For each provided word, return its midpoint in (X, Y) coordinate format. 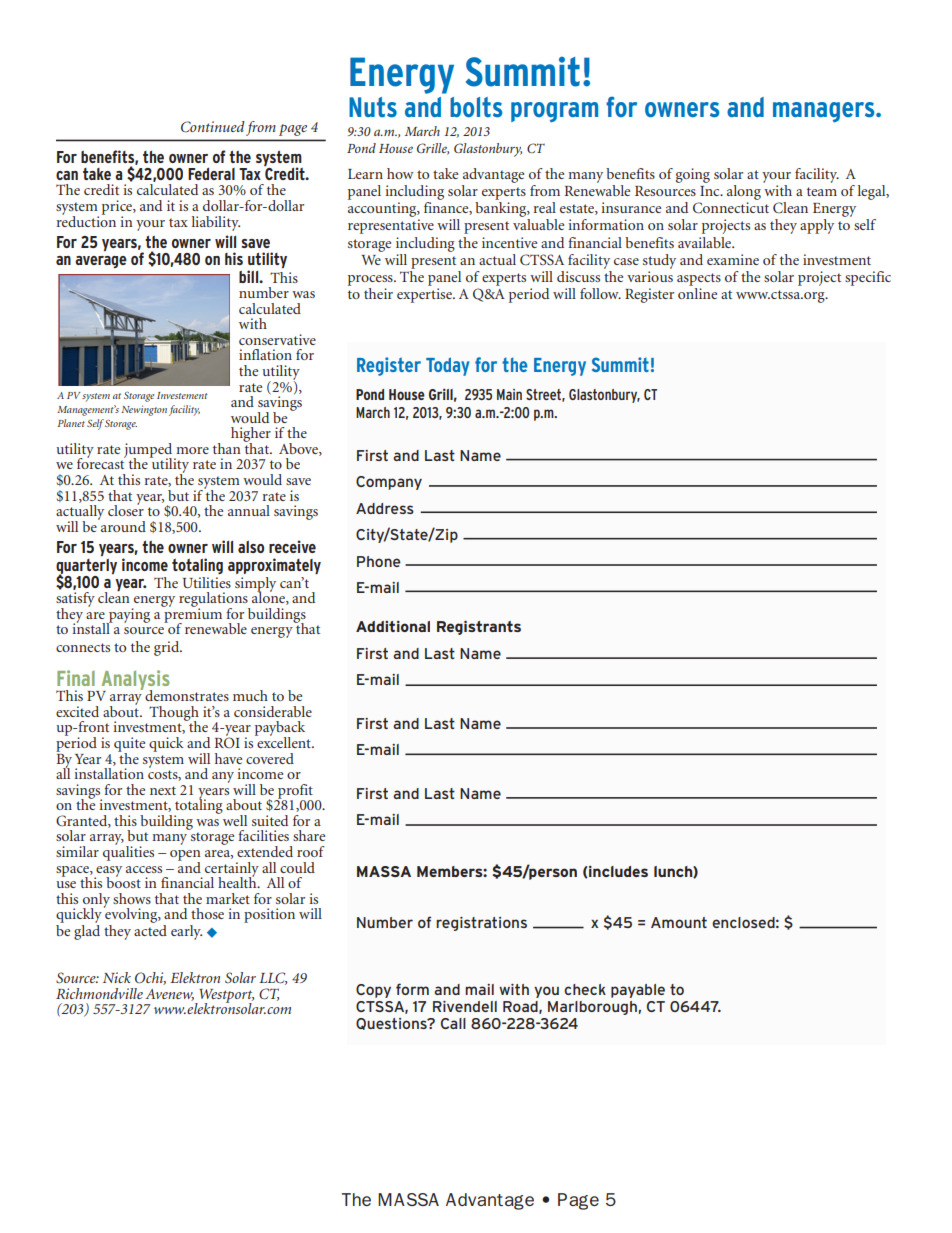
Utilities (207, 582)
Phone (379, 561)
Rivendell (465, 1006)
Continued (213, 127)
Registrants (479, 627)
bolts (476, 107)
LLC (273, 978)
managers (825, 112)
